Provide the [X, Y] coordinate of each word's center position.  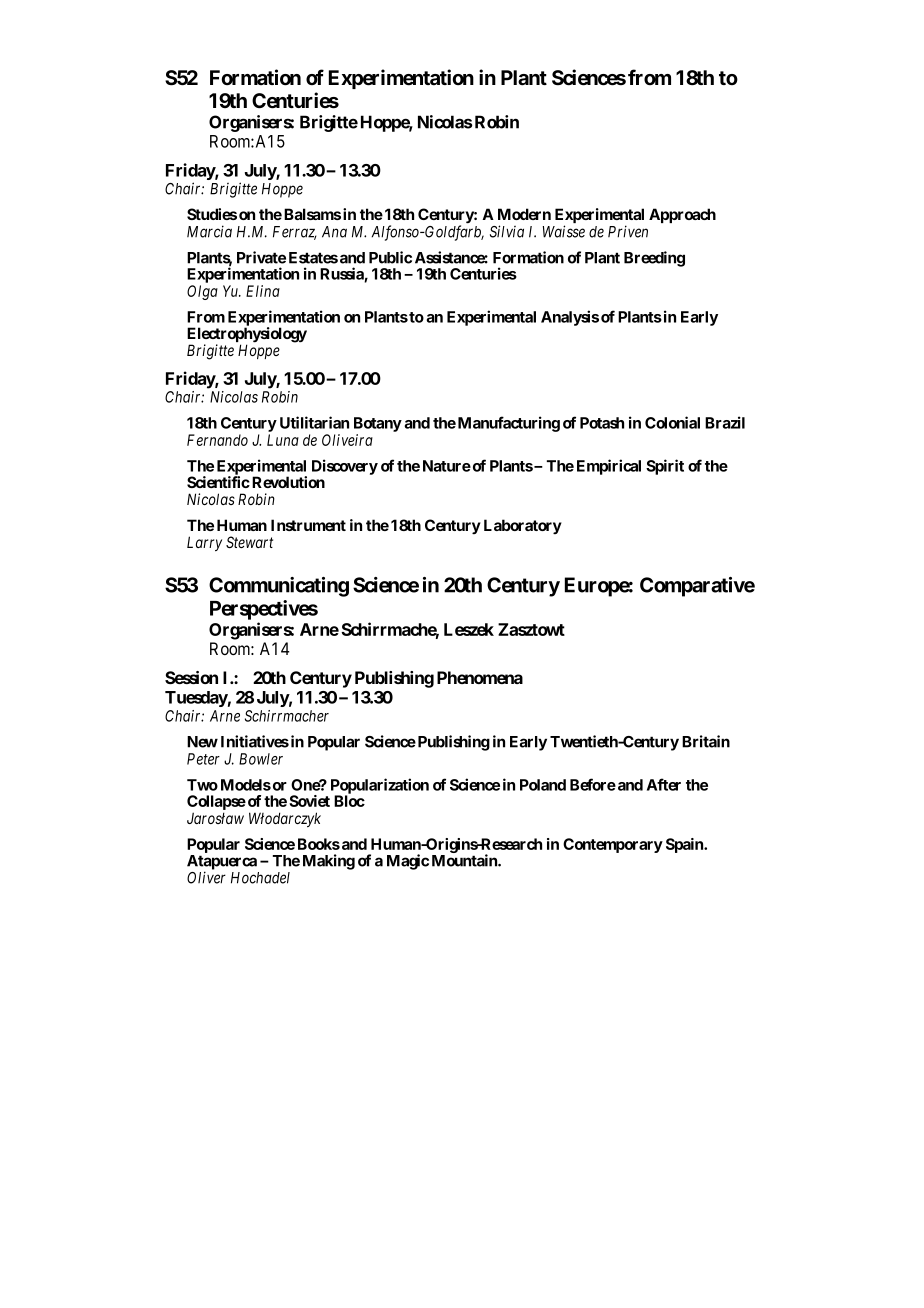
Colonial [672, 422]
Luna [283, 440]
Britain [706, 741]
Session [191, 677]
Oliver [206, 877]
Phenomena [480, 677]
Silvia [507, 231]
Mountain [465, 860]
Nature [447, 466]
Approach [682, 215]
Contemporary [613, 845]
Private [261, 257]
